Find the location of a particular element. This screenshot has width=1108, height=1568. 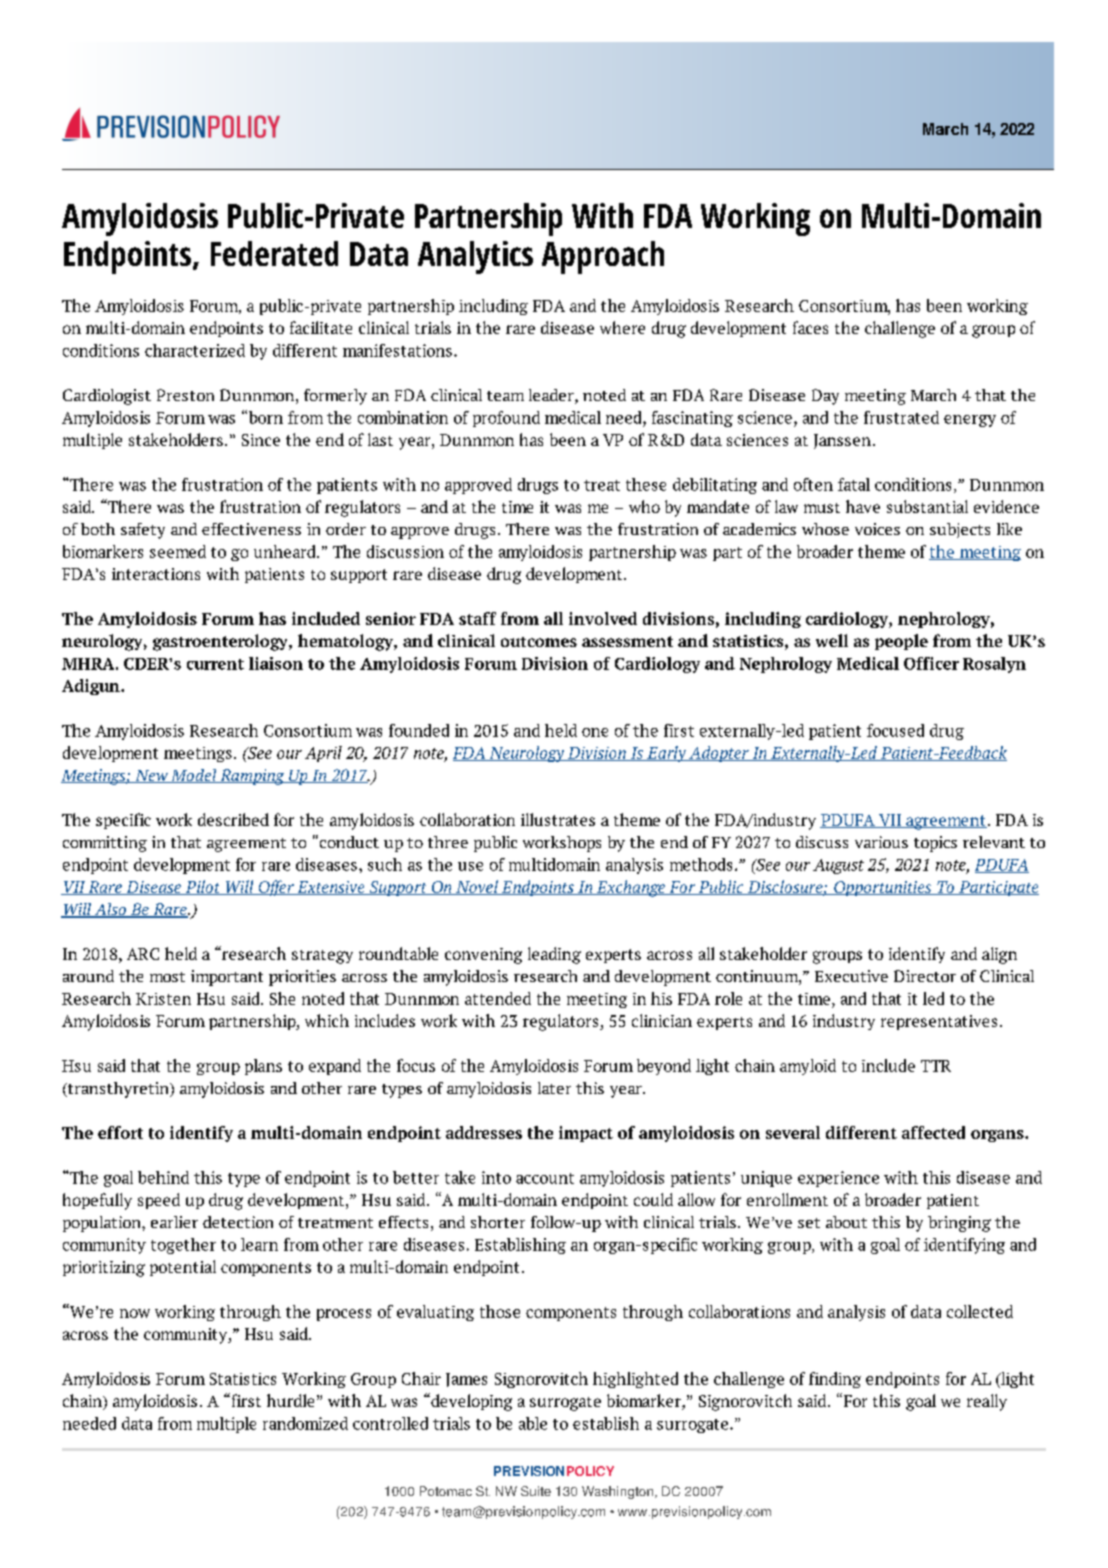

faces is located at coordinates (810, 327).
